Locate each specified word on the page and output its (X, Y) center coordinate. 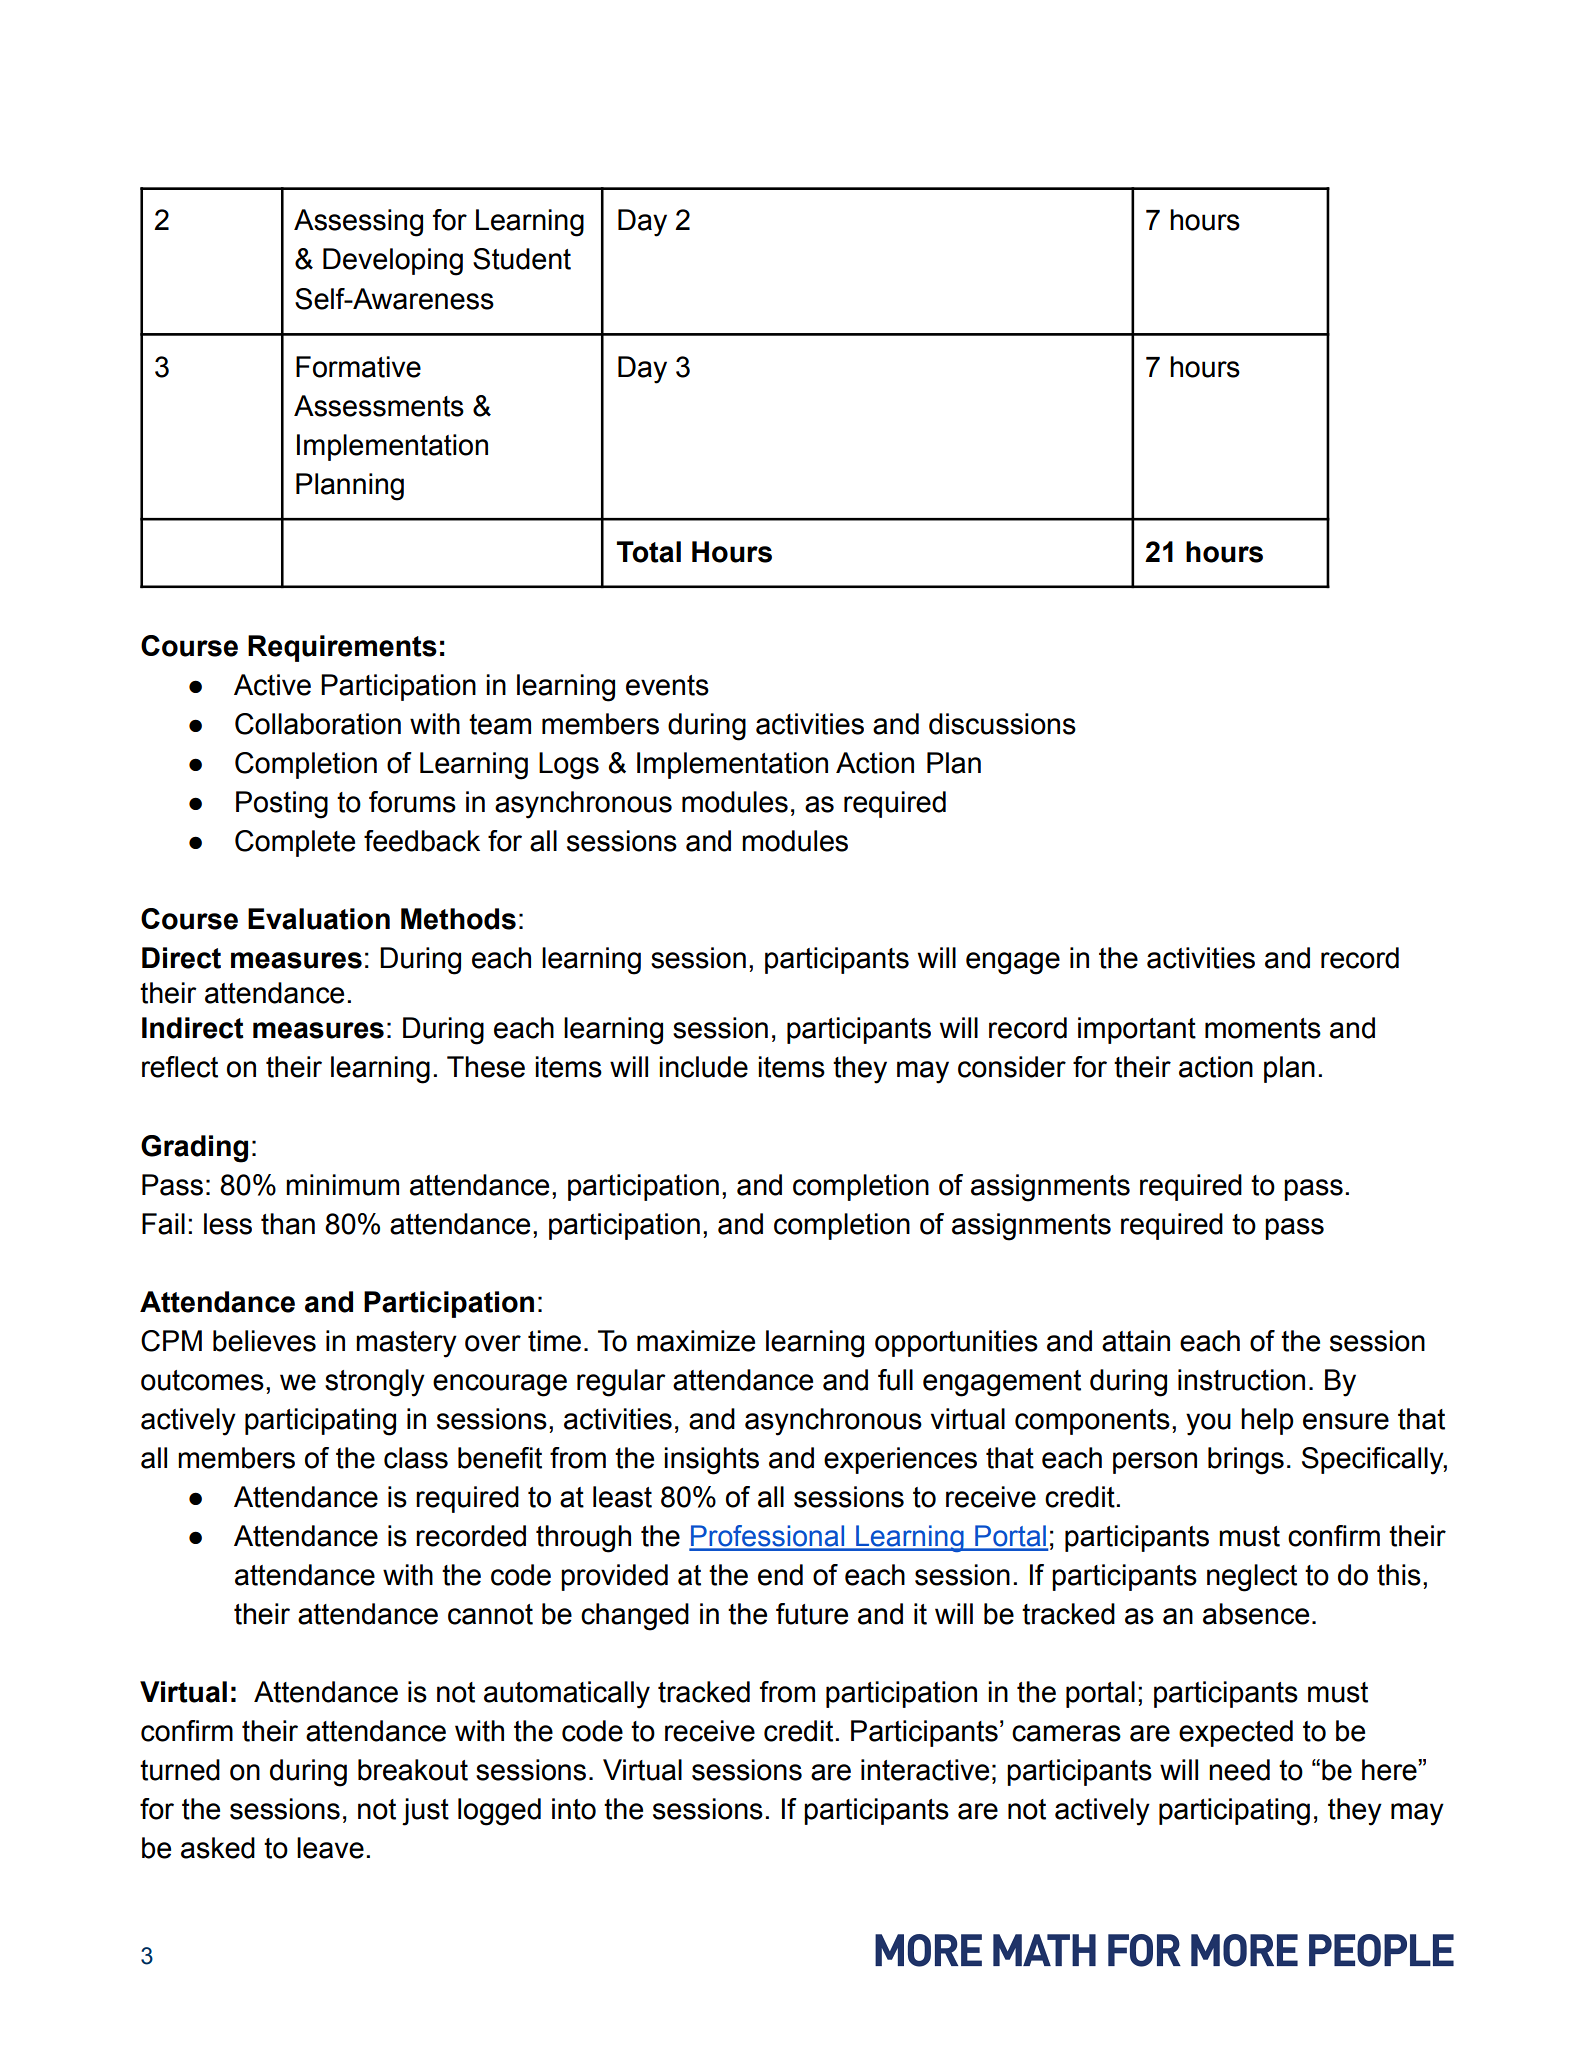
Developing (393, 262)
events (667, 685)
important (1137, 1030)
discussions (1002, 724)
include (703, 1067)
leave (330, 1848)
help (1267, 1421)
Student (522, 259)
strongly (375, 1383)
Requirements (342, 648)
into (574, 1809)
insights (711, 1461)
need (1239, 1770)
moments (1263, 1028)
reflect (180, 1067)
